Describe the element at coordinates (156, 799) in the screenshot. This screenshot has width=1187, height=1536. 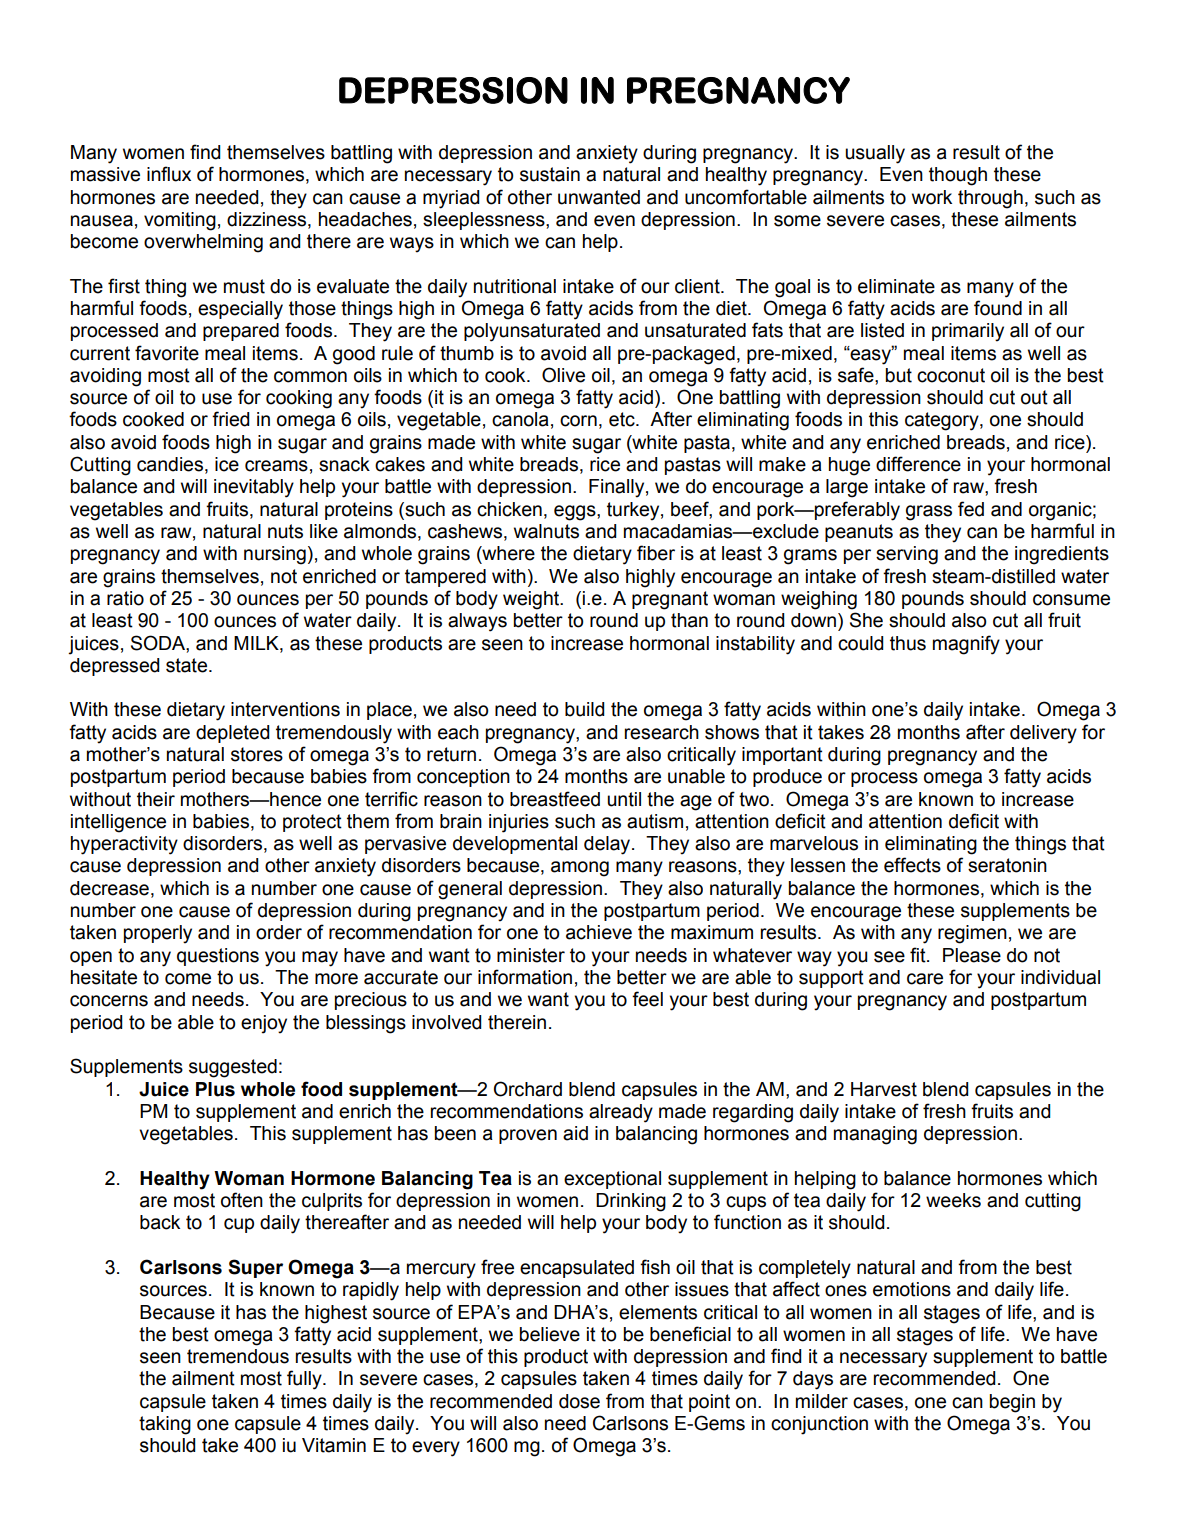
I see `their` at that location.
